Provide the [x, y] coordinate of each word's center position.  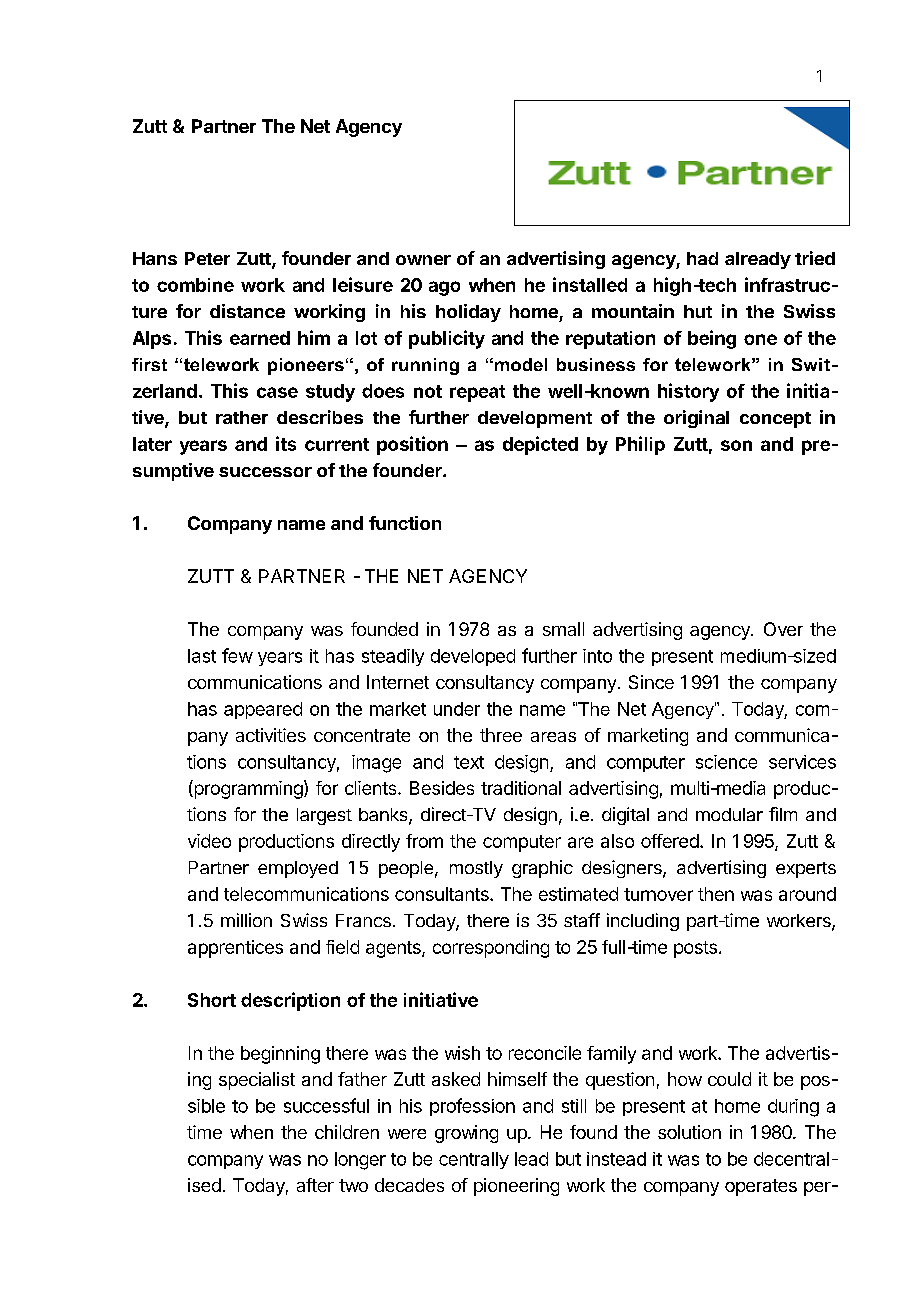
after [315, 1185]
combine [195, 285]
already [758, 260]
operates [761, 1187]
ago [444, 288]
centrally [474, 1160]
